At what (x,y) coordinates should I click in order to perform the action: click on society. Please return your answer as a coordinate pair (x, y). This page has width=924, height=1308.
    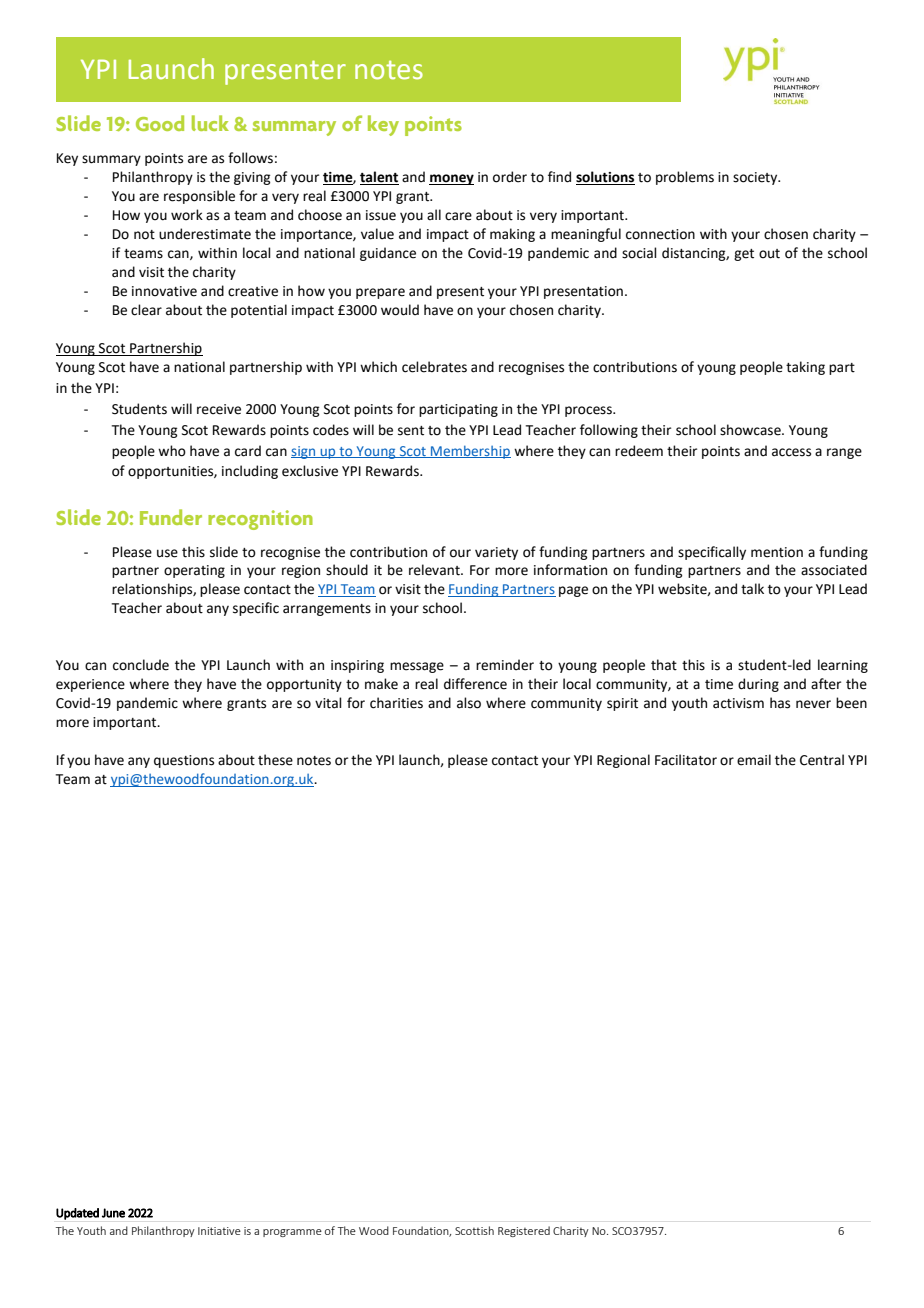
    Looking at the image, I should click on (756, 178).
